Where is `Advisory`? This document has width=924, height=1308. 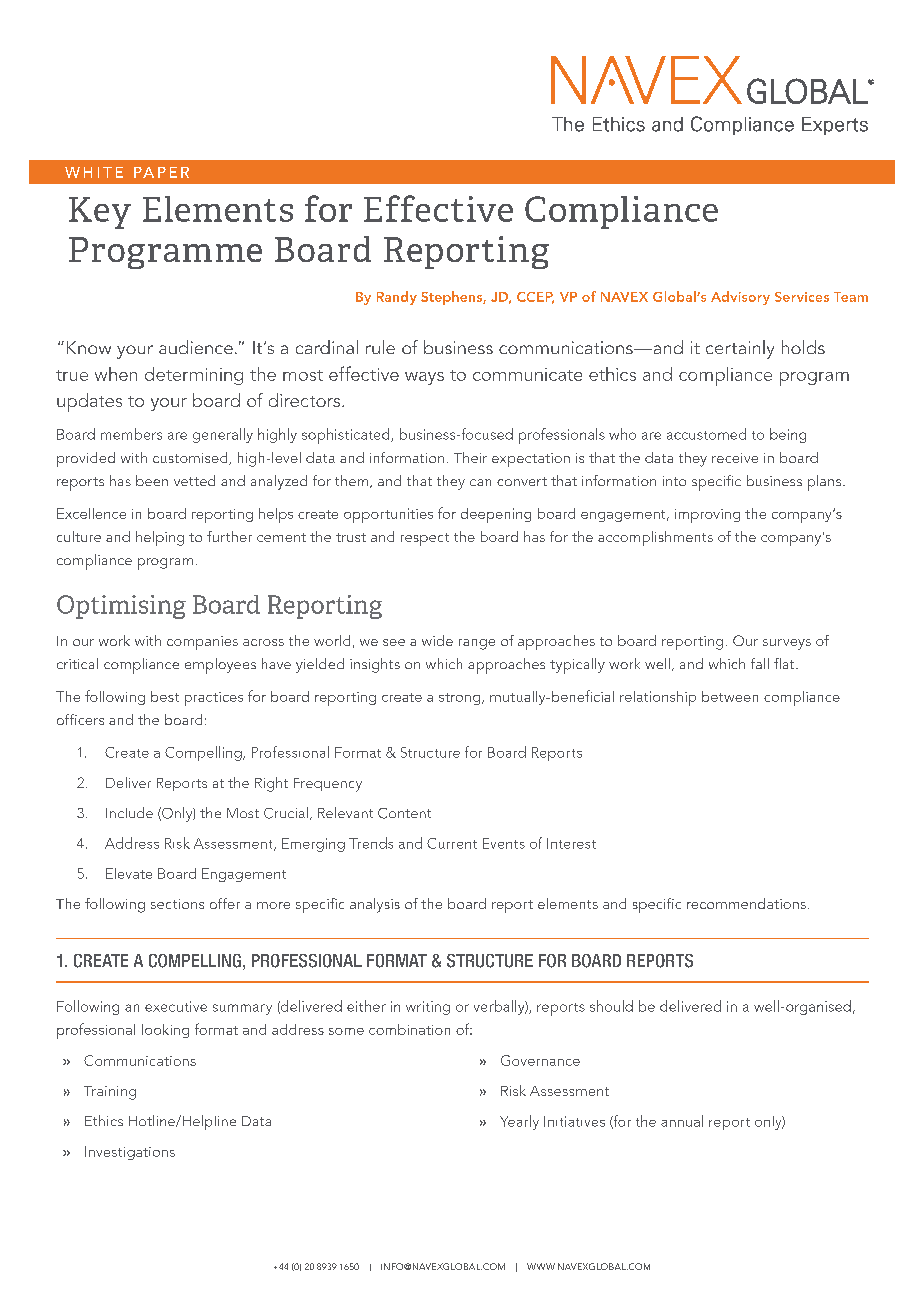 Advisory is located at coordinates (740, 298).
